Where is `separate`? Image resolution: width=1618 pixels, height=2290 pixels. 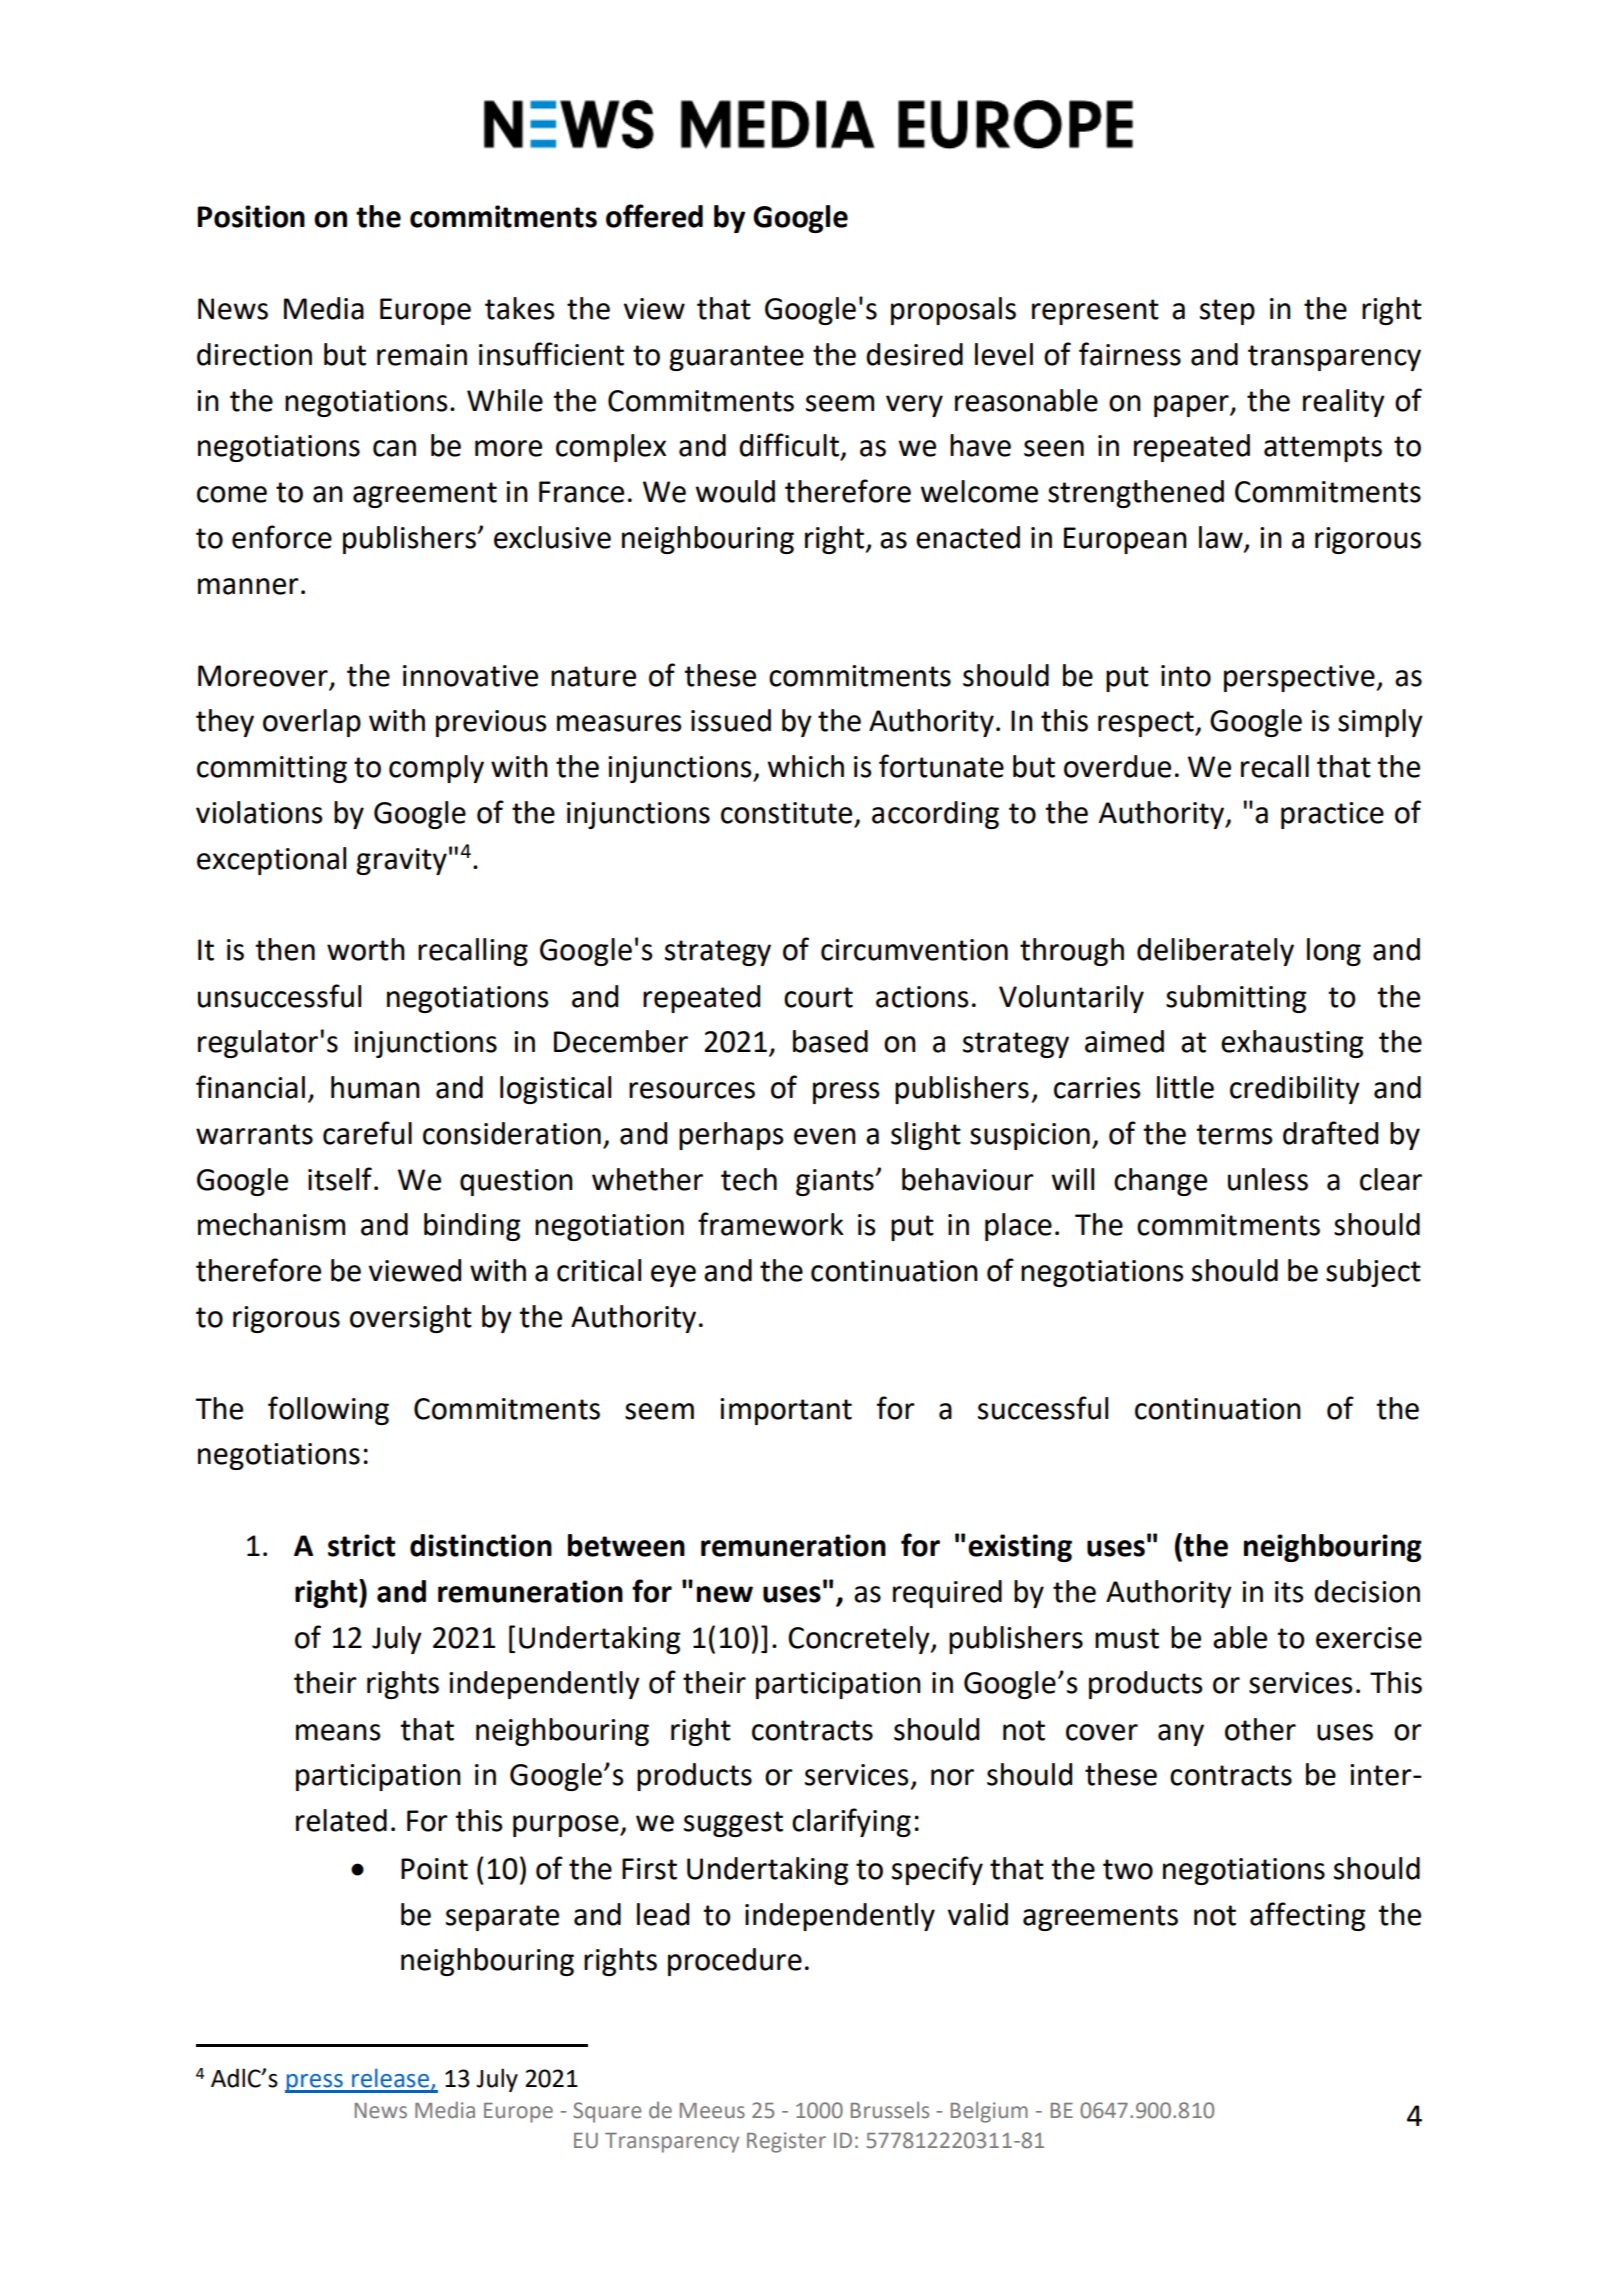 separate is located at coordinates (502, 1918).
